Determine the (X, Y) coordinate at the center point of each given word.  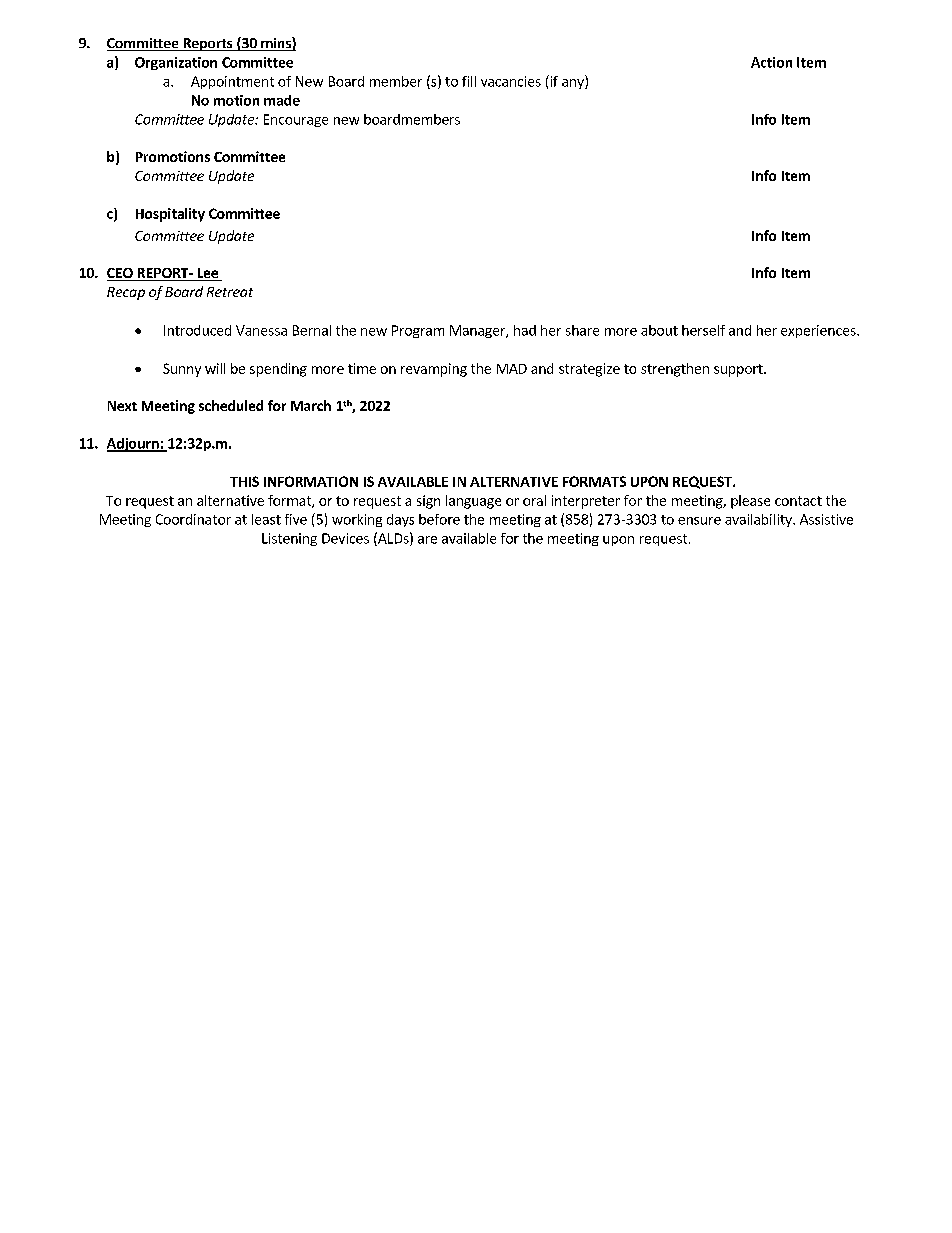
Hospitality (170, 215)
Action (771, 62)
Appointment (232, 82)
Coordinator (193, 519)
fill (469, 81)
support (739, 370)
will (215, 368)
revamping (434, 370)
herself (703, 330)
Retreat (230, 292)
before (439, 519)
